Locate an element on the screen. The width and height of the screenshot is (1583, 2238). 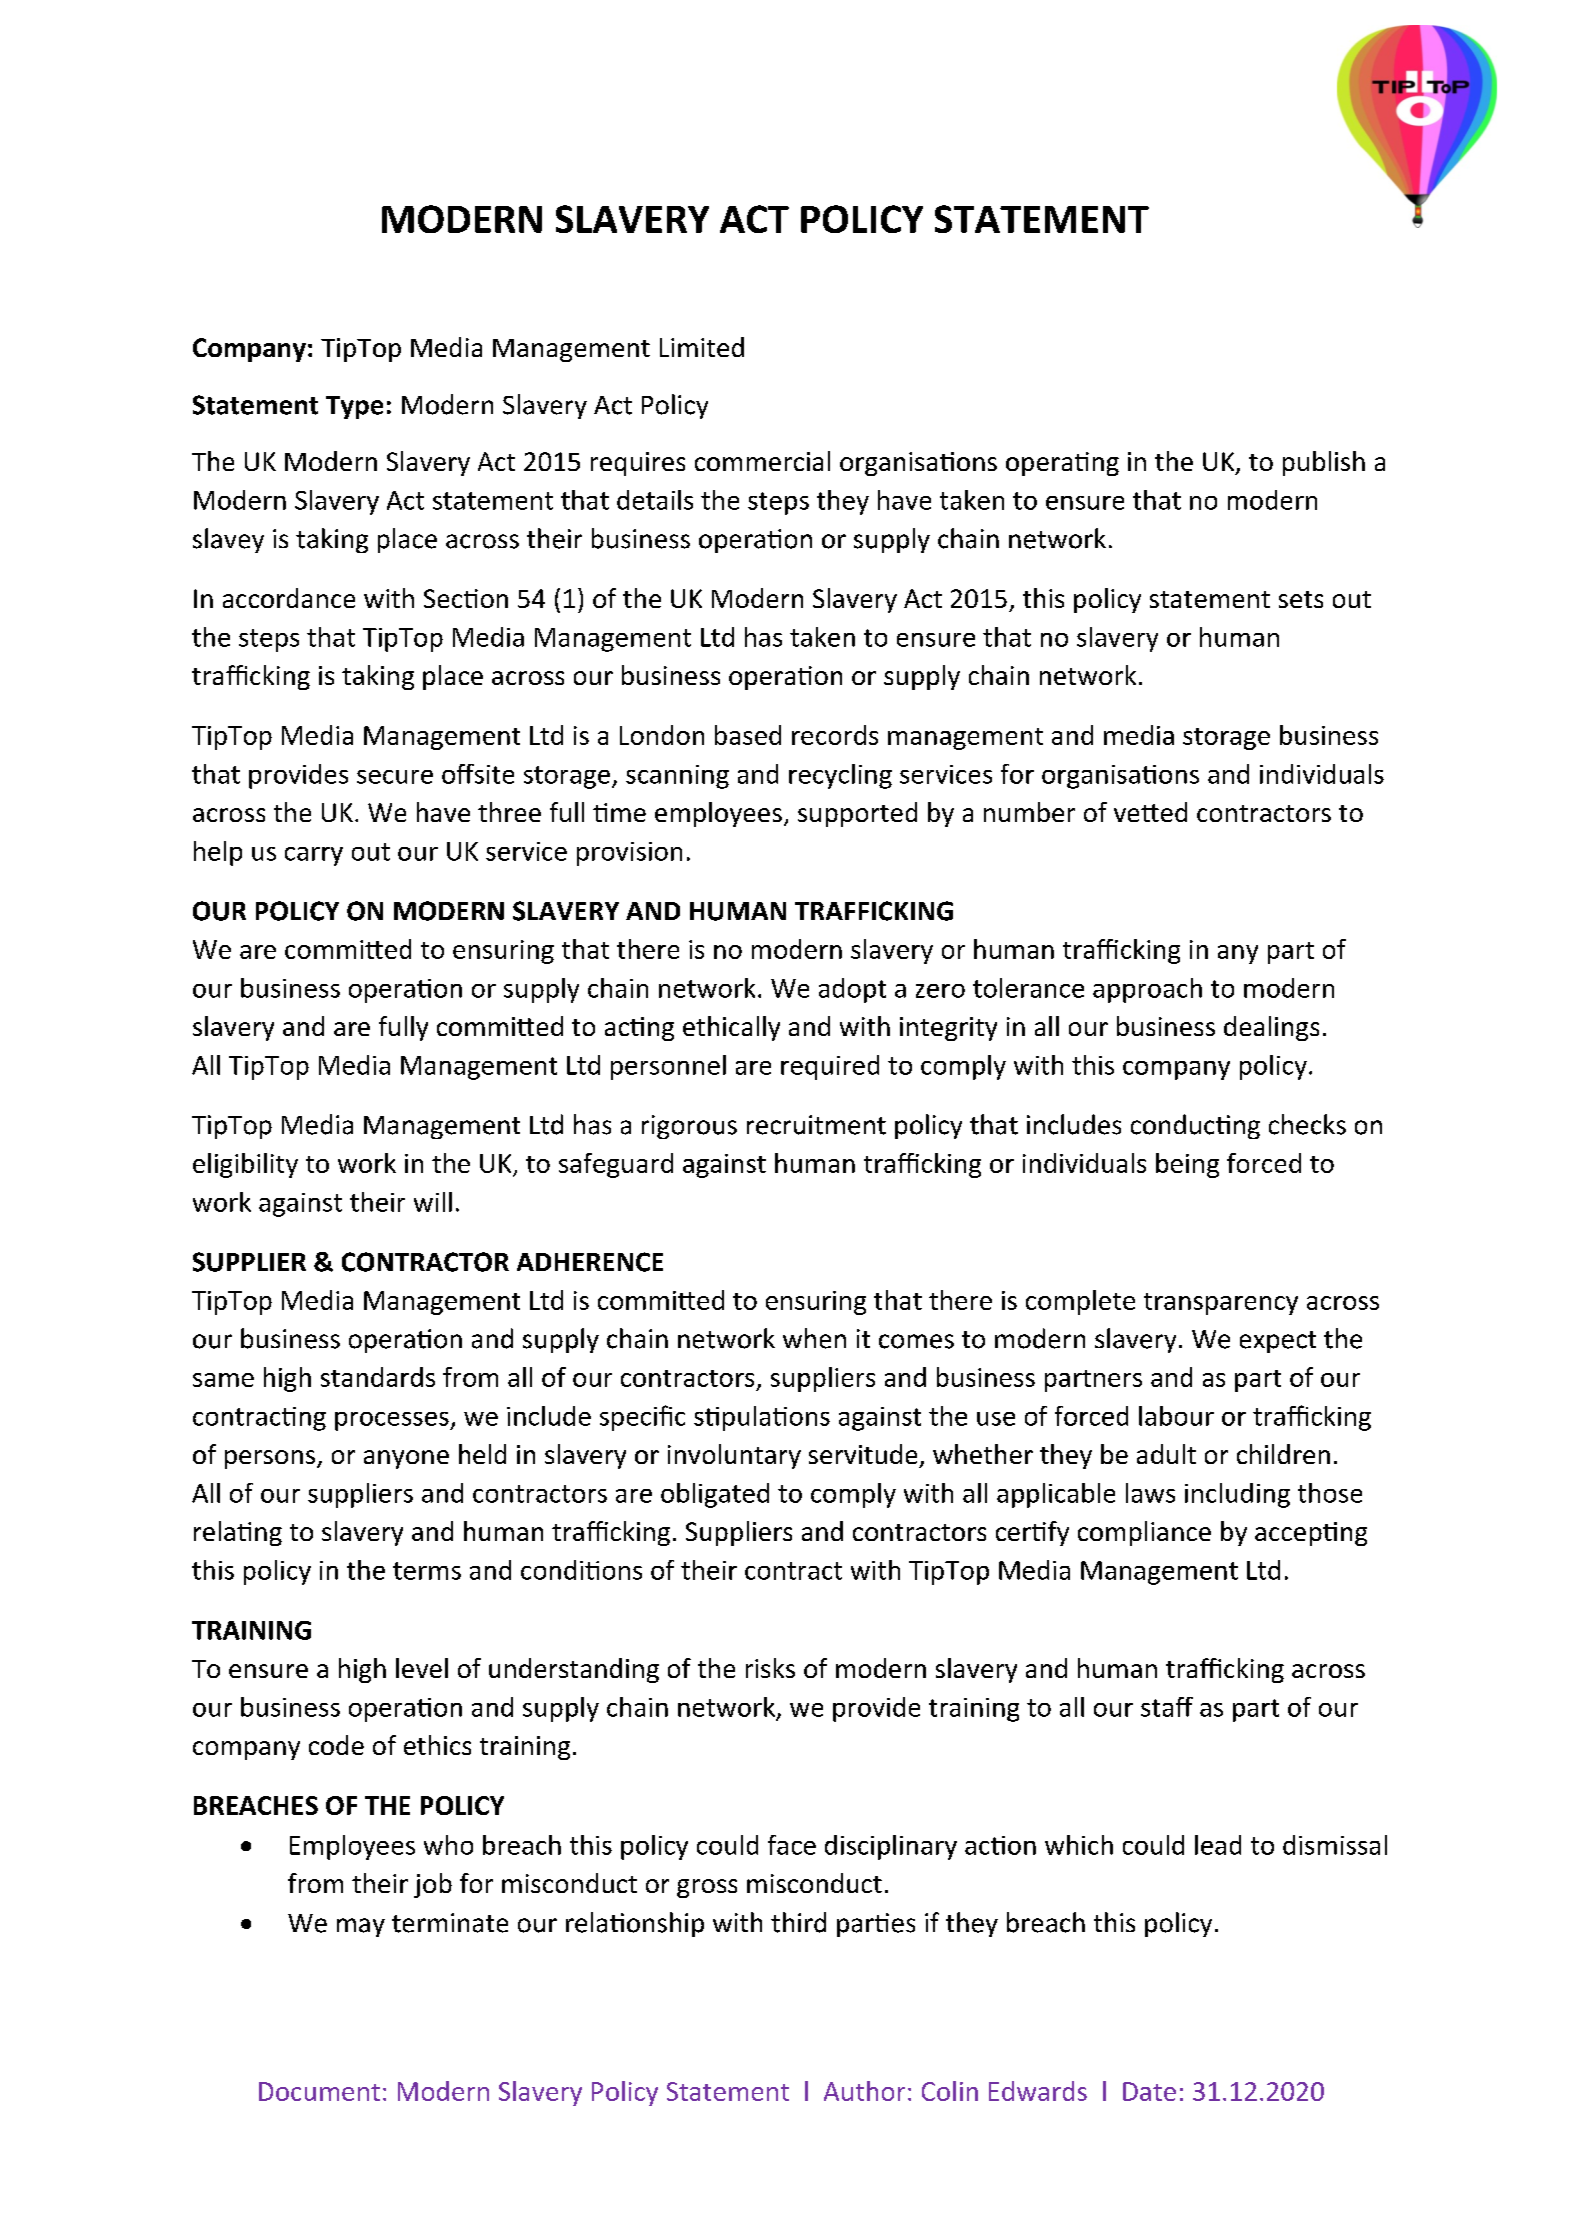
publish is located at coordinates (1324, 463).
